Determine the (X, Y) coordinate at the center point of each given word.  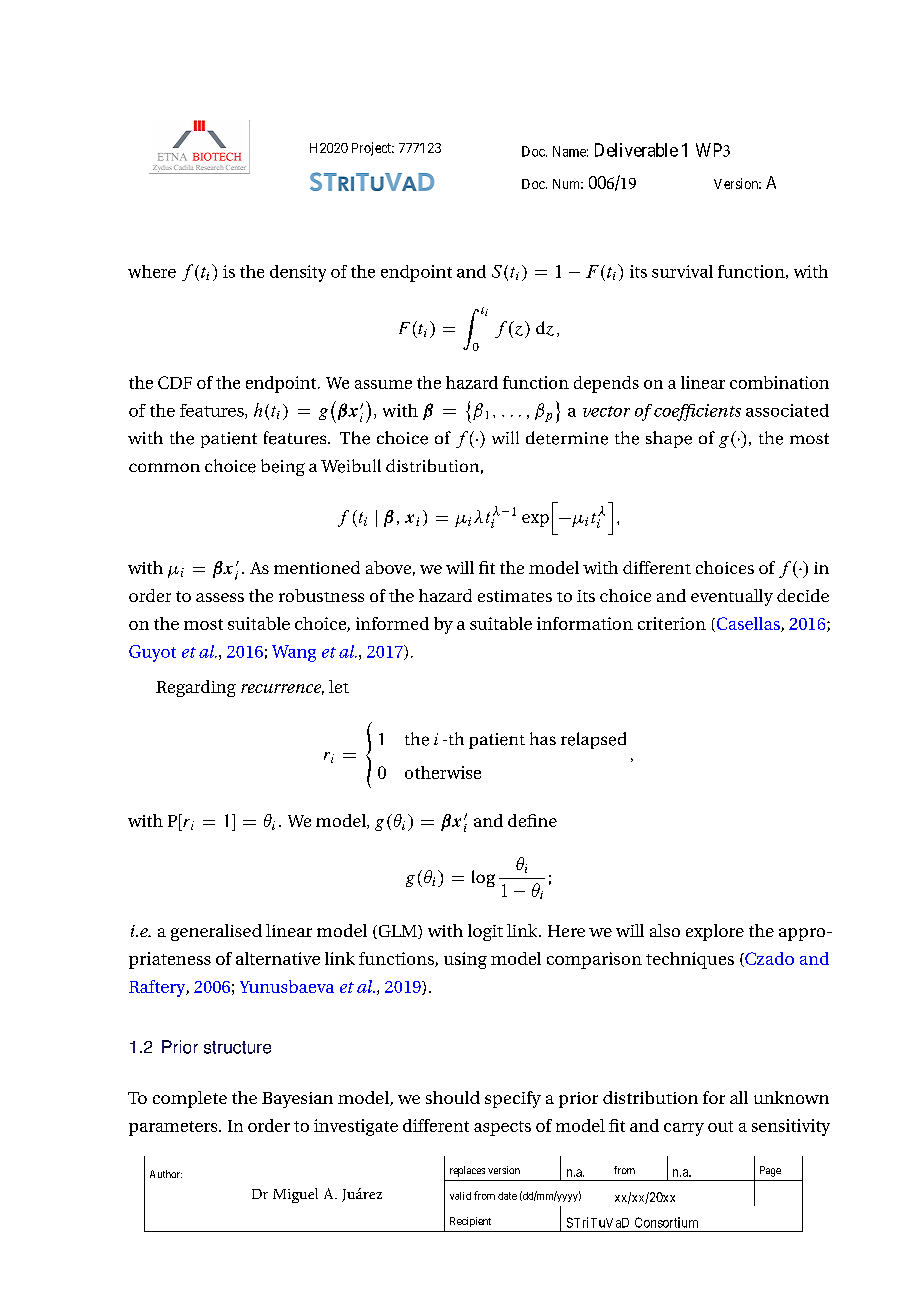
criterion (672, 623)
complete (190, 1099)
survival (682, 271)
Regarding (196, 688)
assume (383, 384)
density (298, 273)
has (543, 738)
